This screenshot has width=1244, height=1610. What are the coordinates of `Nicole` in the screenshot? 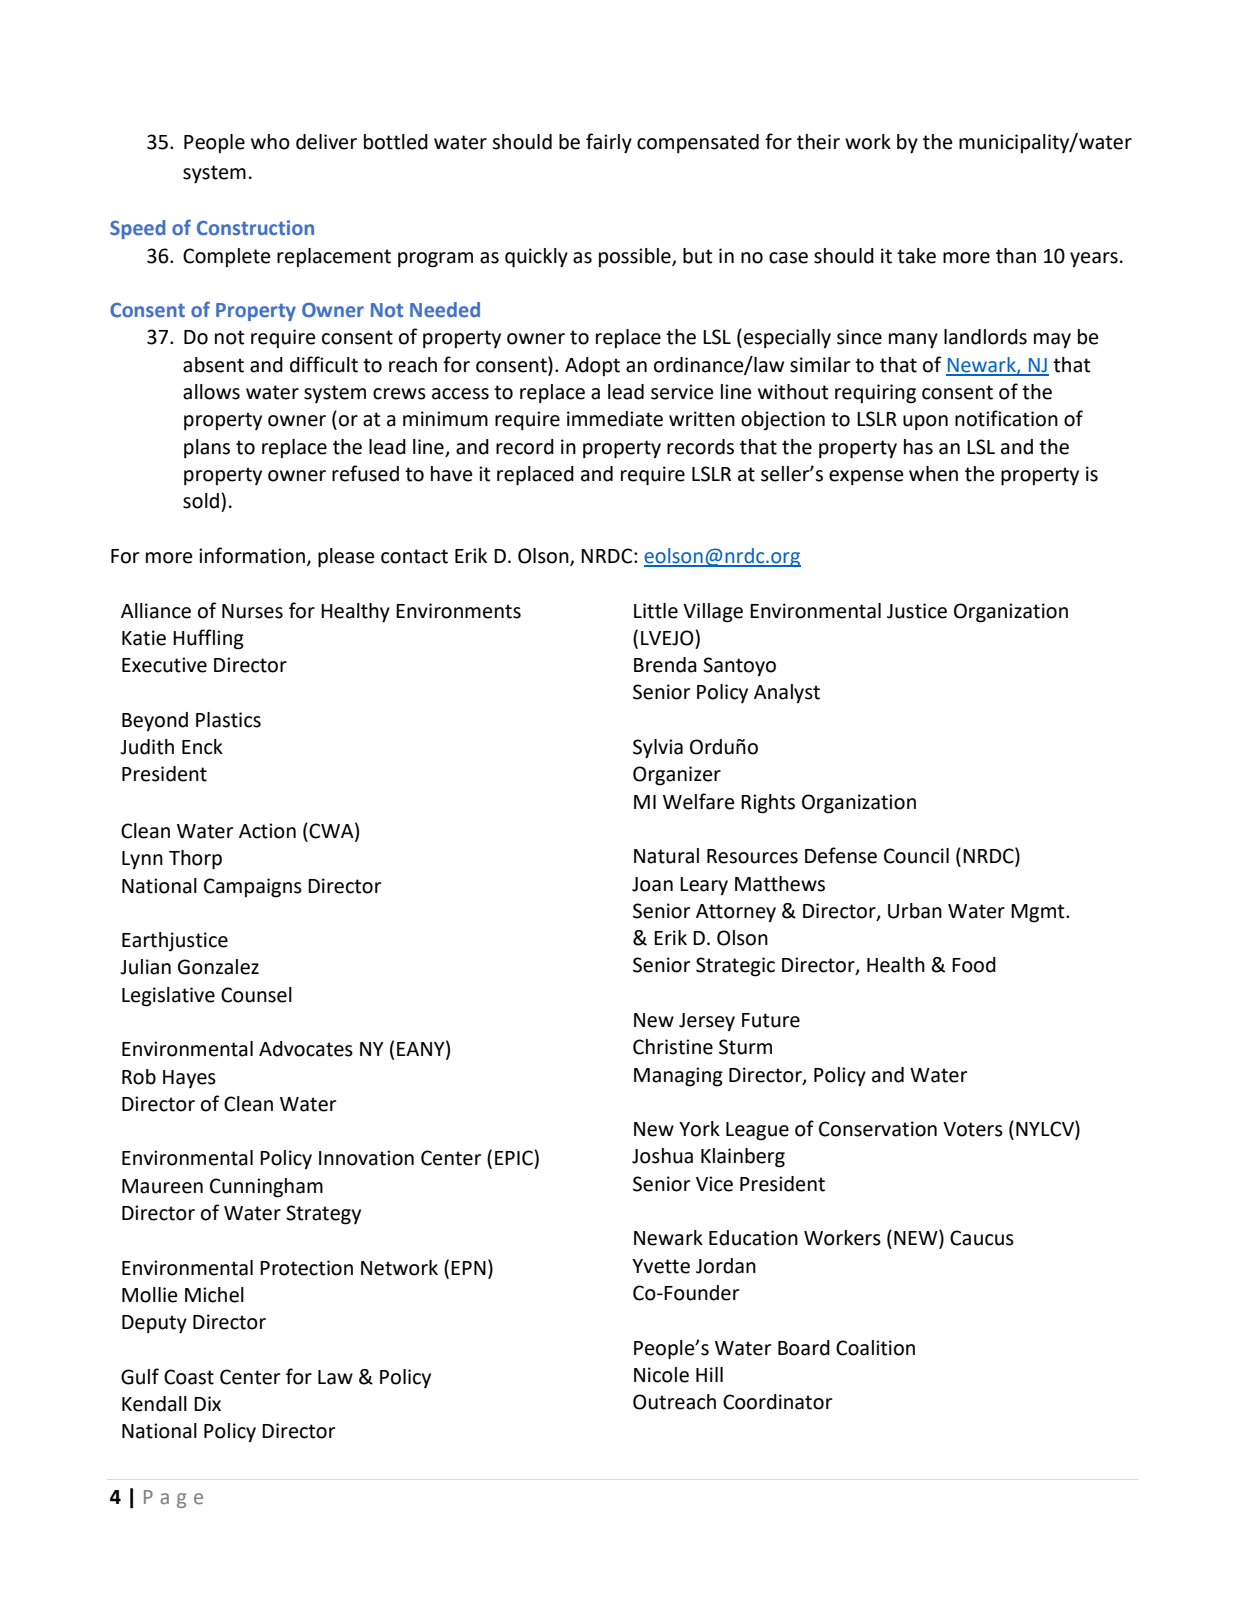 It's located at (661, 1375).
